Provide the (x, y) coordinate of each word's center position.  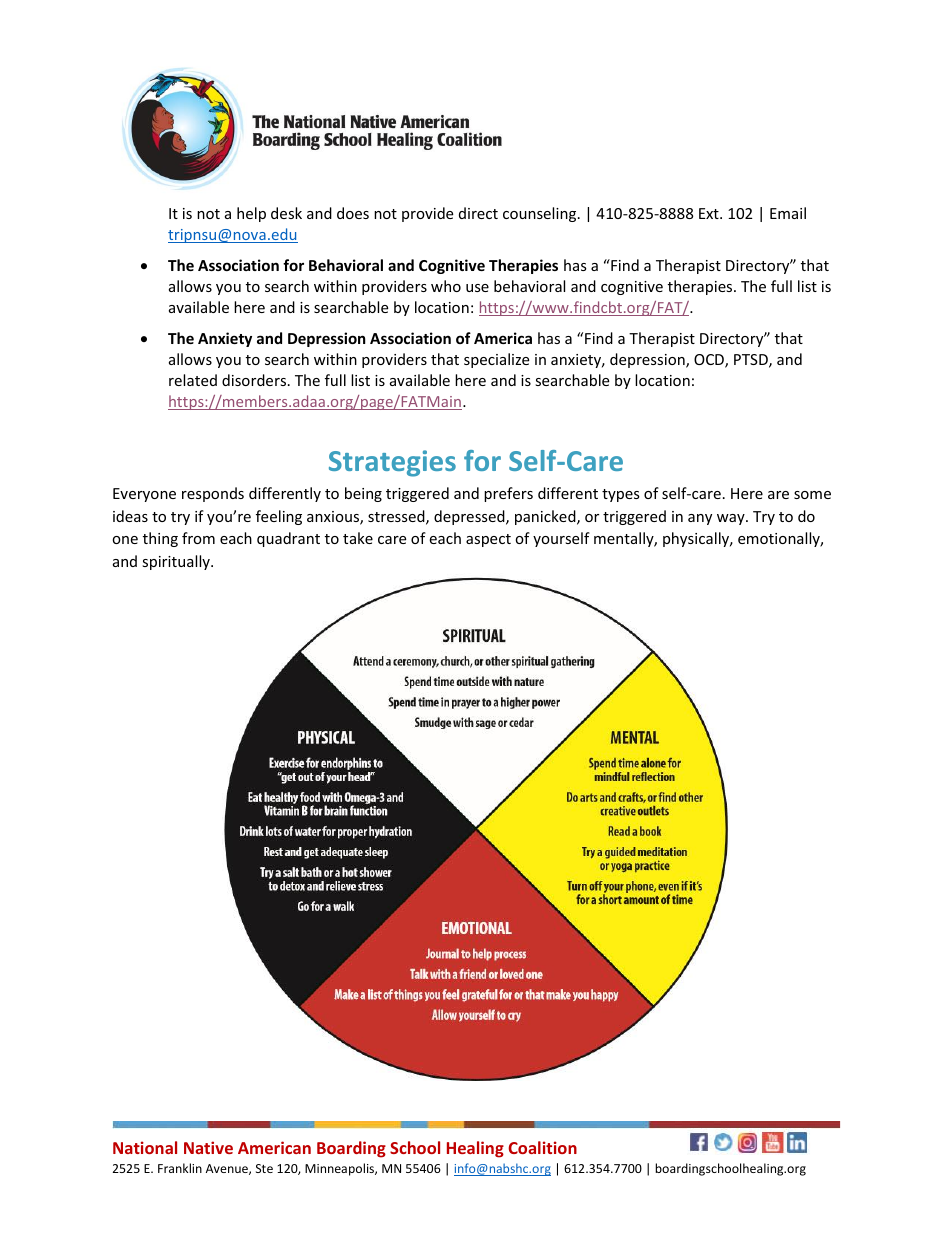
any (700, 519)
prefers (508, 494)
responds (213, 494)
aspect (488, 540)
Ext (710, 213)
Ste (264, 1168)
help (251, 214)
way (732, 519)
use (477, 288)
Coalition (542, 1147)
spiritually (177, 562)
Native (208, 1147)
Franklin (180, 1168)
